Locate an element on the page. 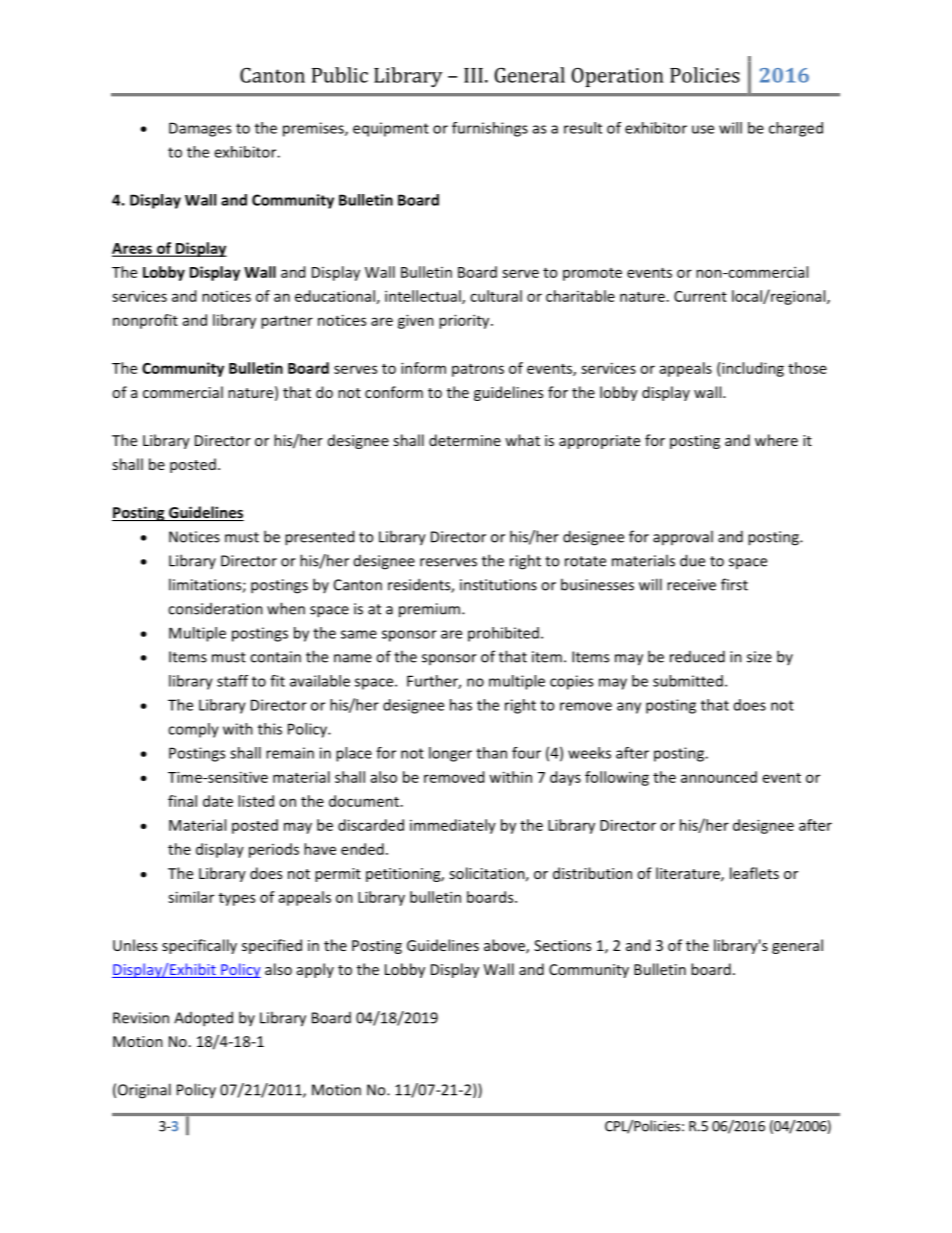  announced is located at coordinates (719, 777).
